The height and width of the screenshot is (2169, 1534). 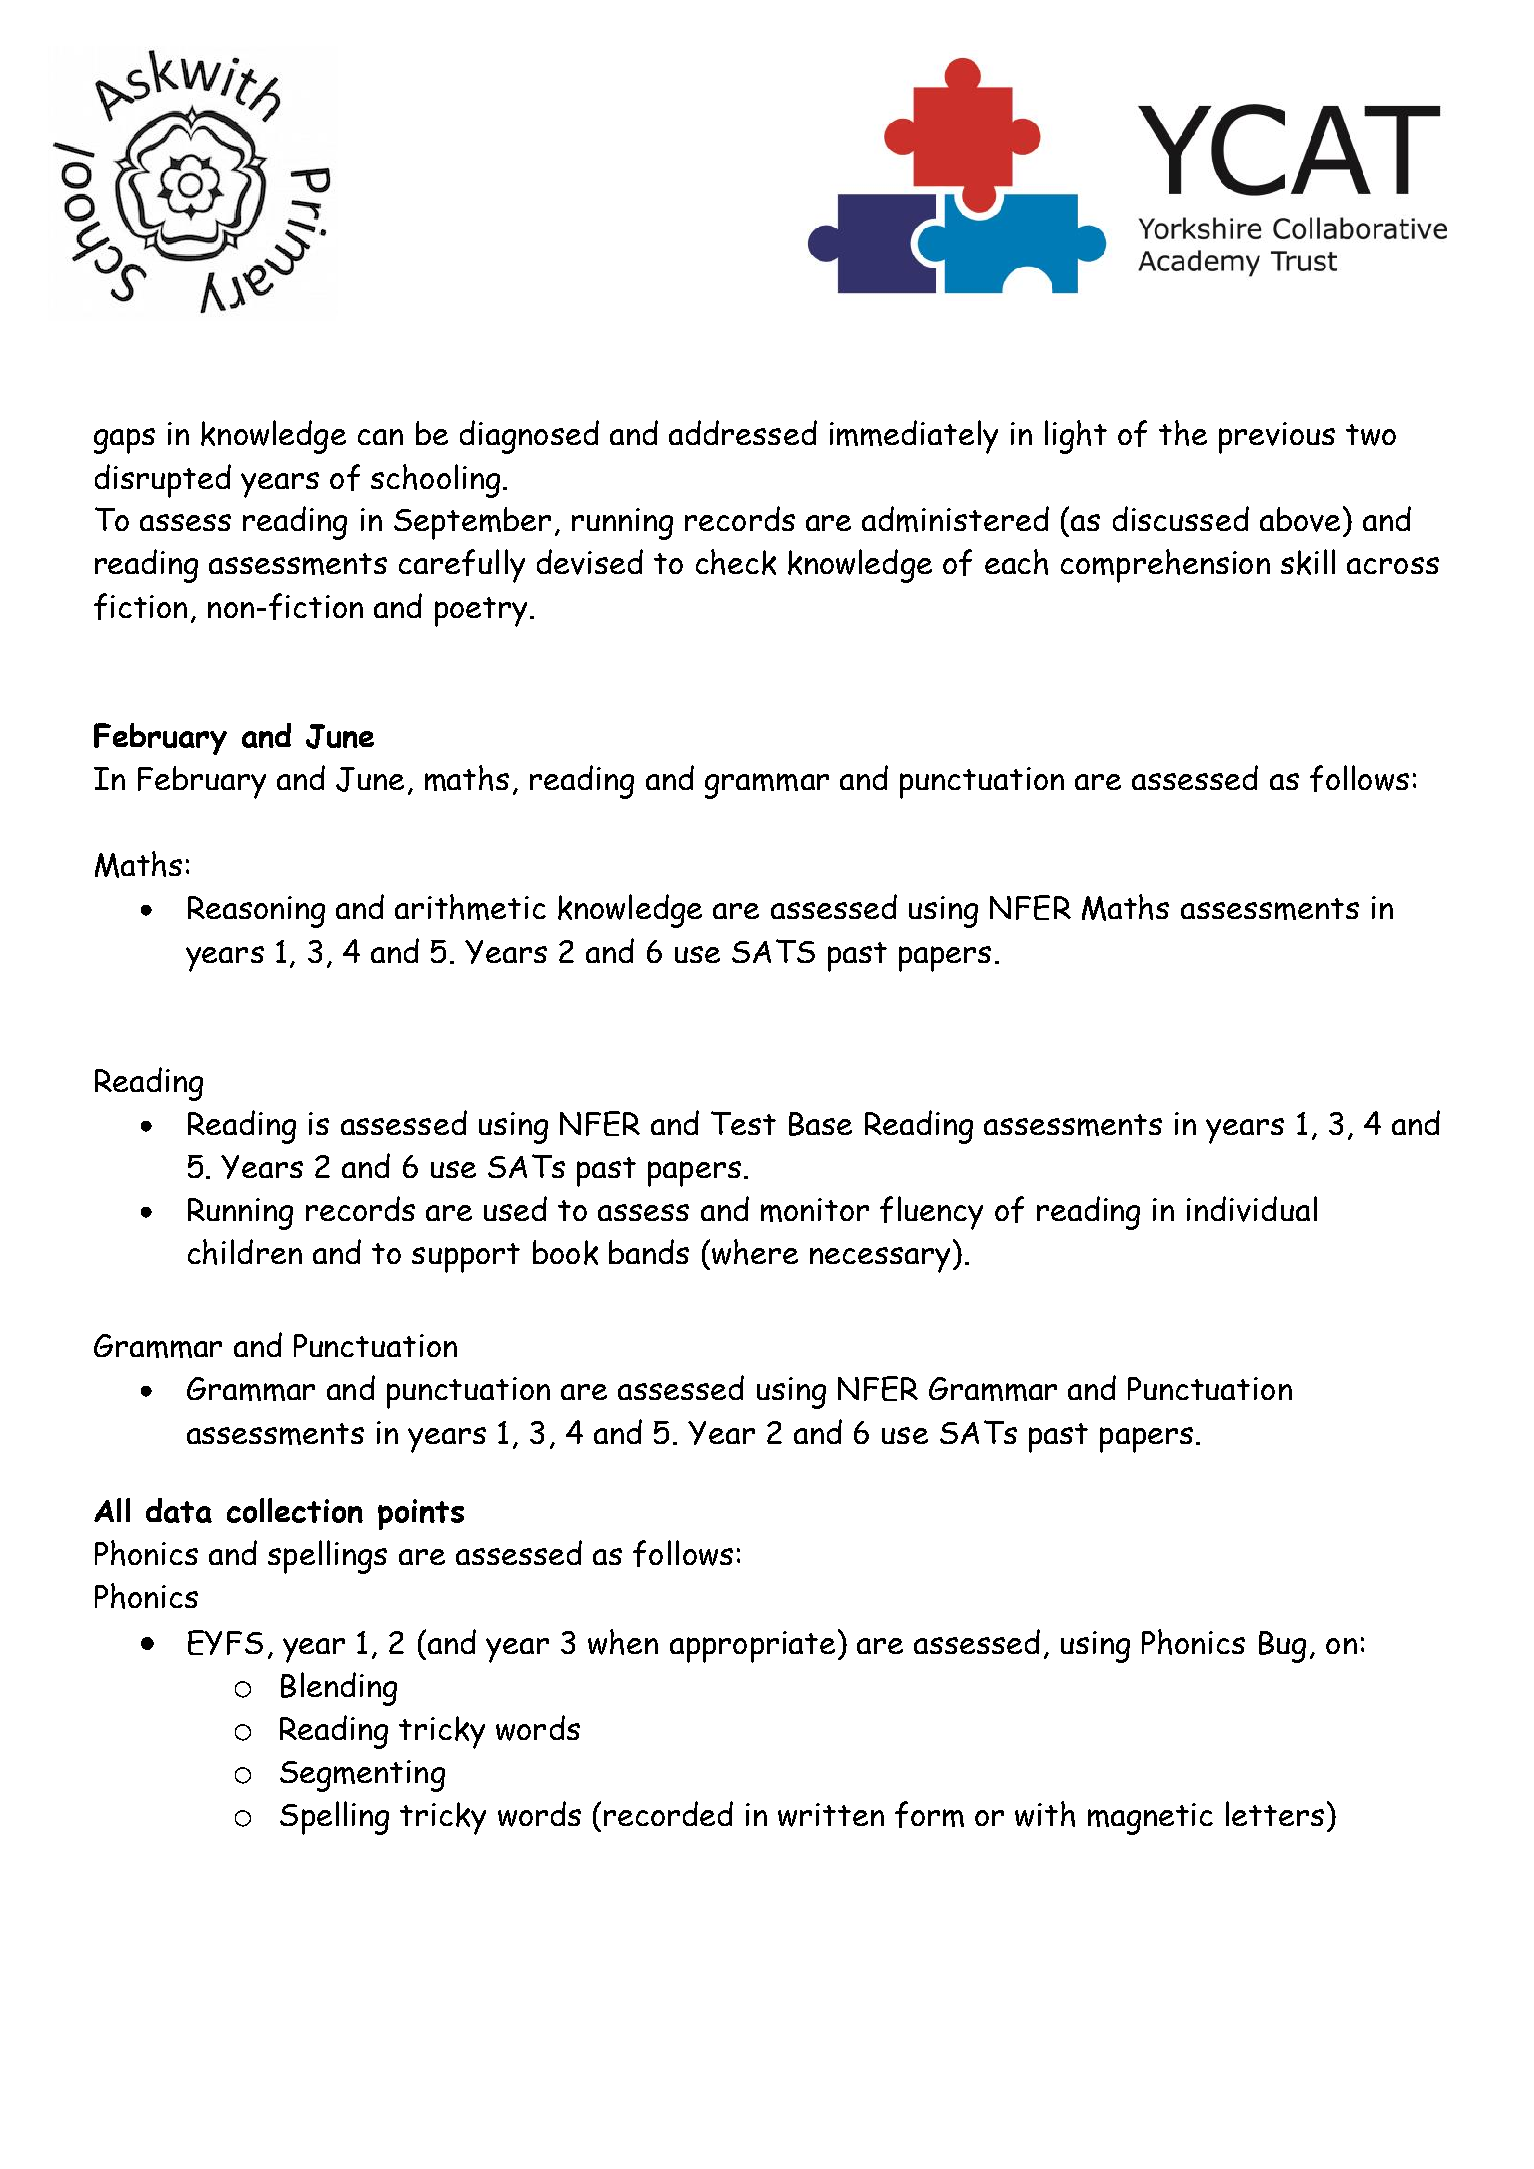 What do you see at coordinates (743, 1123) in the screenshot?
I see `Test` at bounding box center [743, 1123].
